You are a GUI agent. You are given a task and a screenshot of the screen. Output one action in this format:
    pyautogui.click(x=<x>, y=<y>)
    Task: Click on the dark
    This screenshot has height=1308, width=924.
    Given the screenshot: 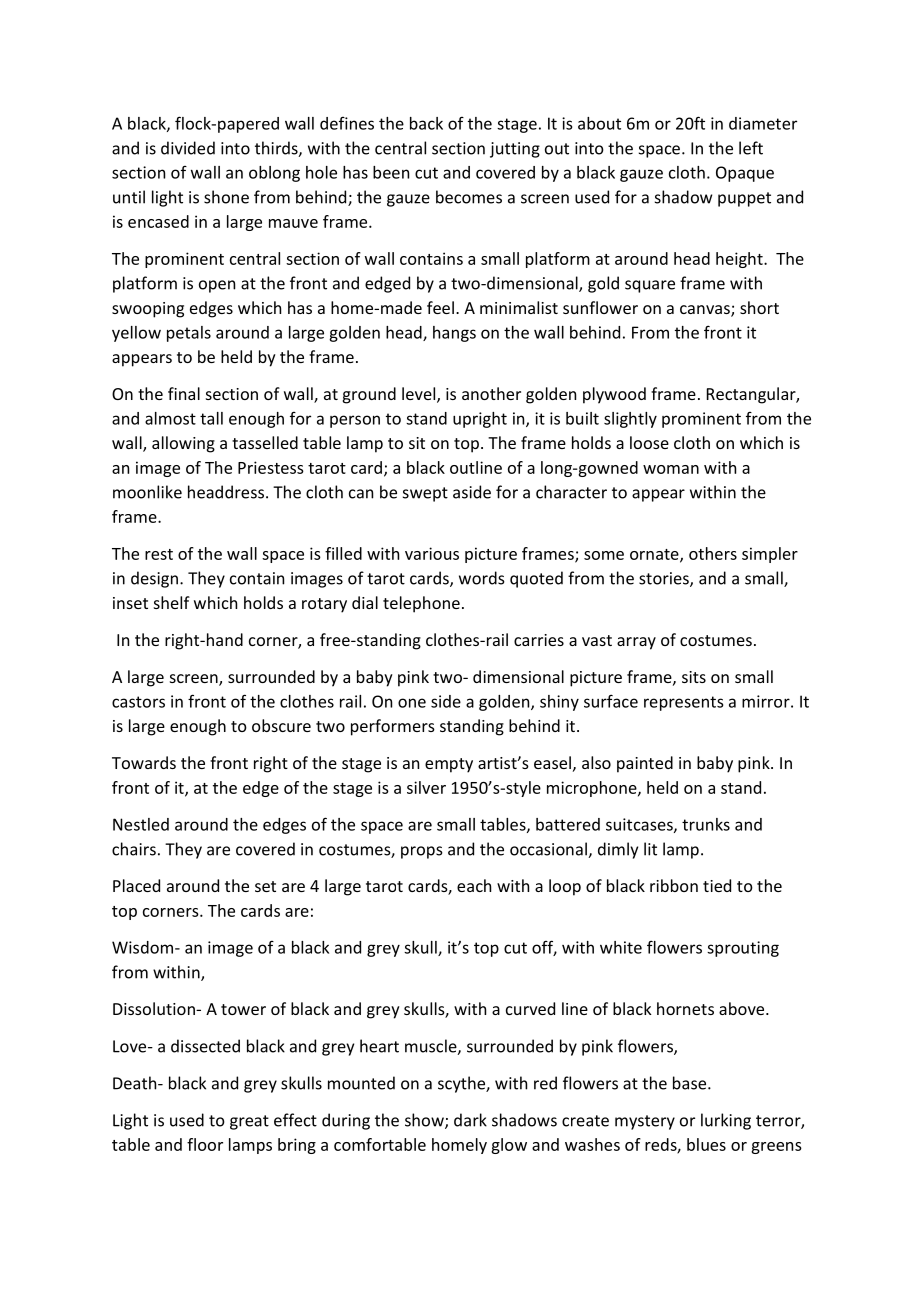 What is the action you would take?
    pyautogui.click(x=470, y=1120)
